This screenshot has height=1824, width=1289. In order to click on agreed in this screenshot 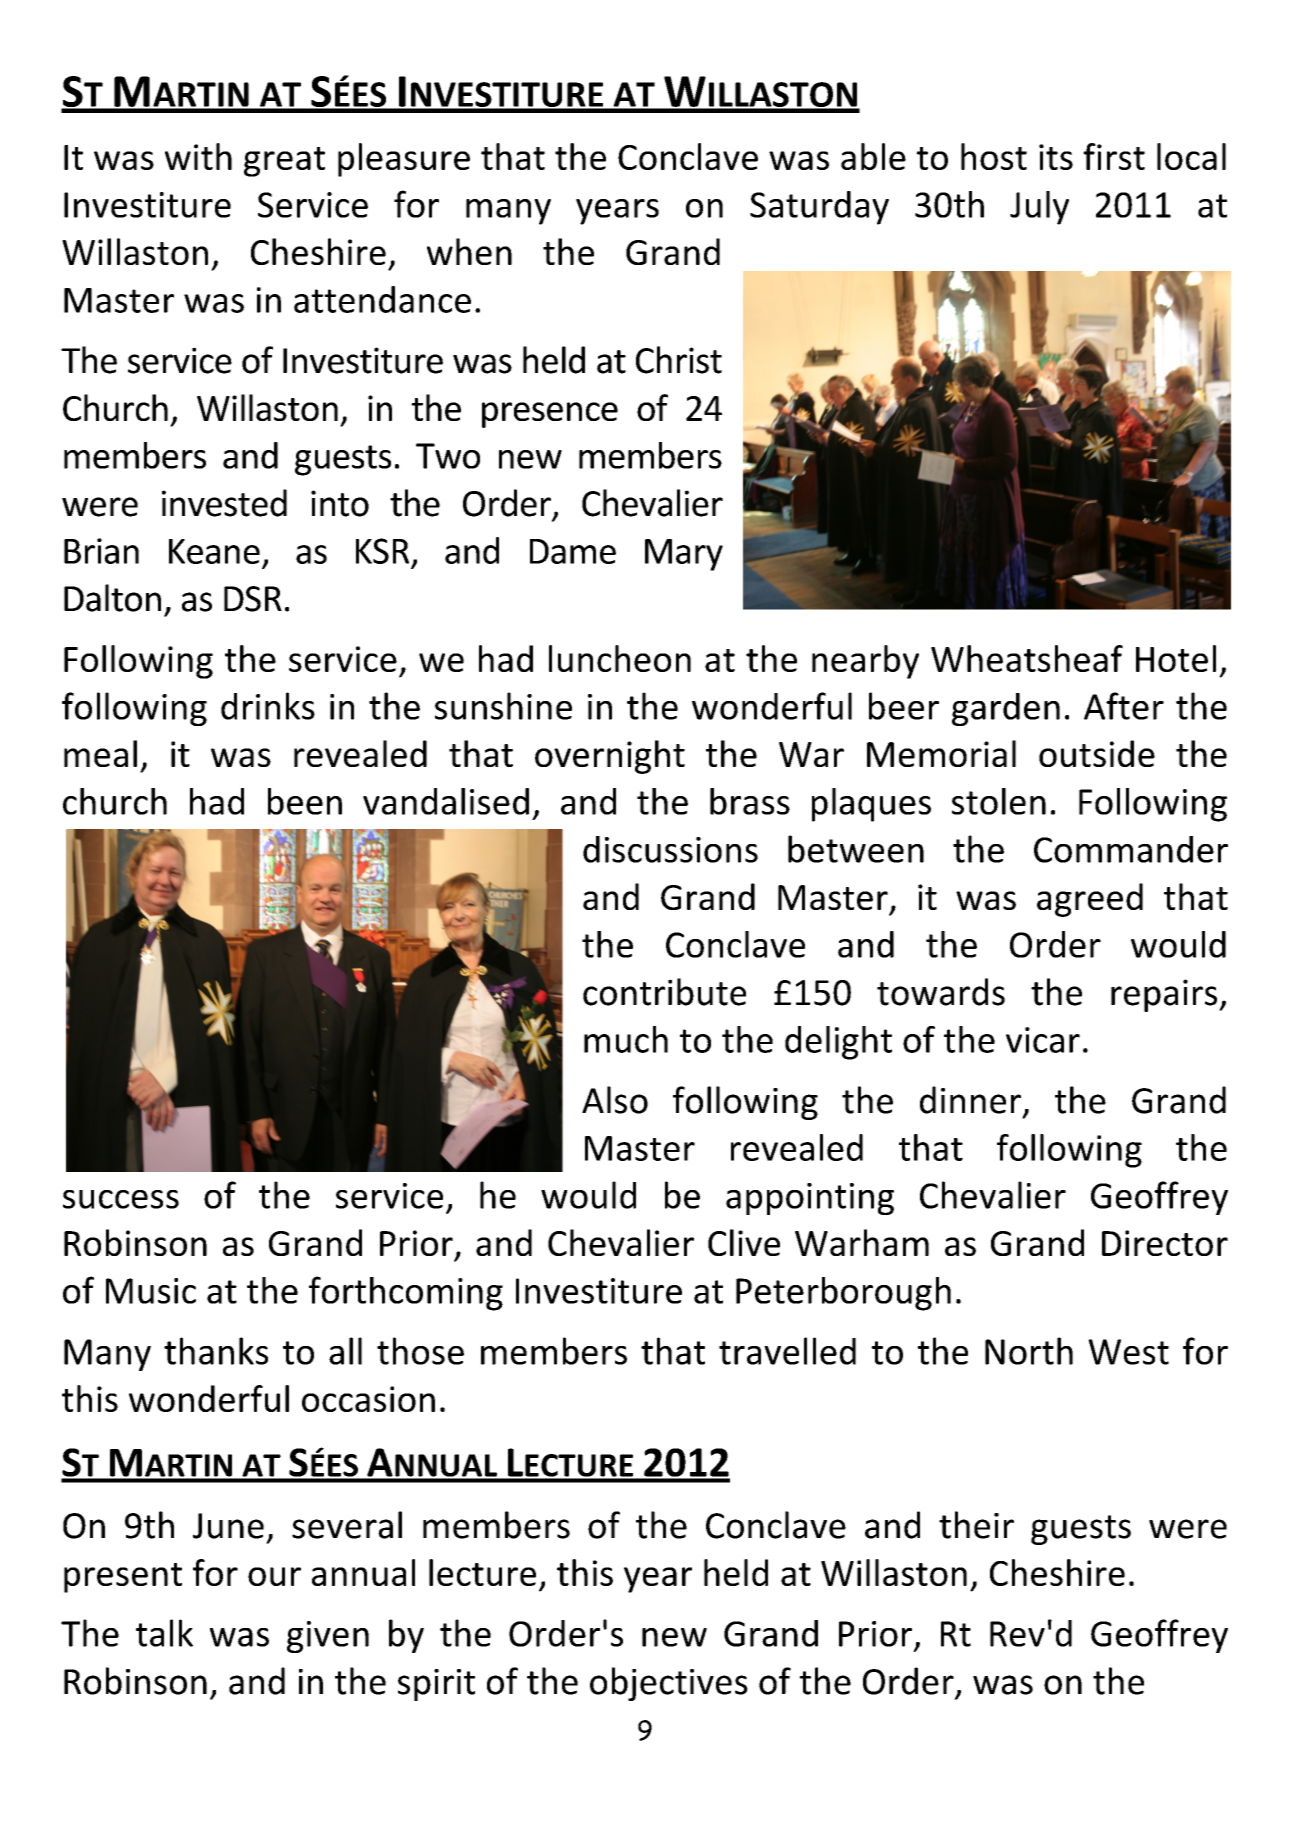, I will do `click(1090, 900)`.
